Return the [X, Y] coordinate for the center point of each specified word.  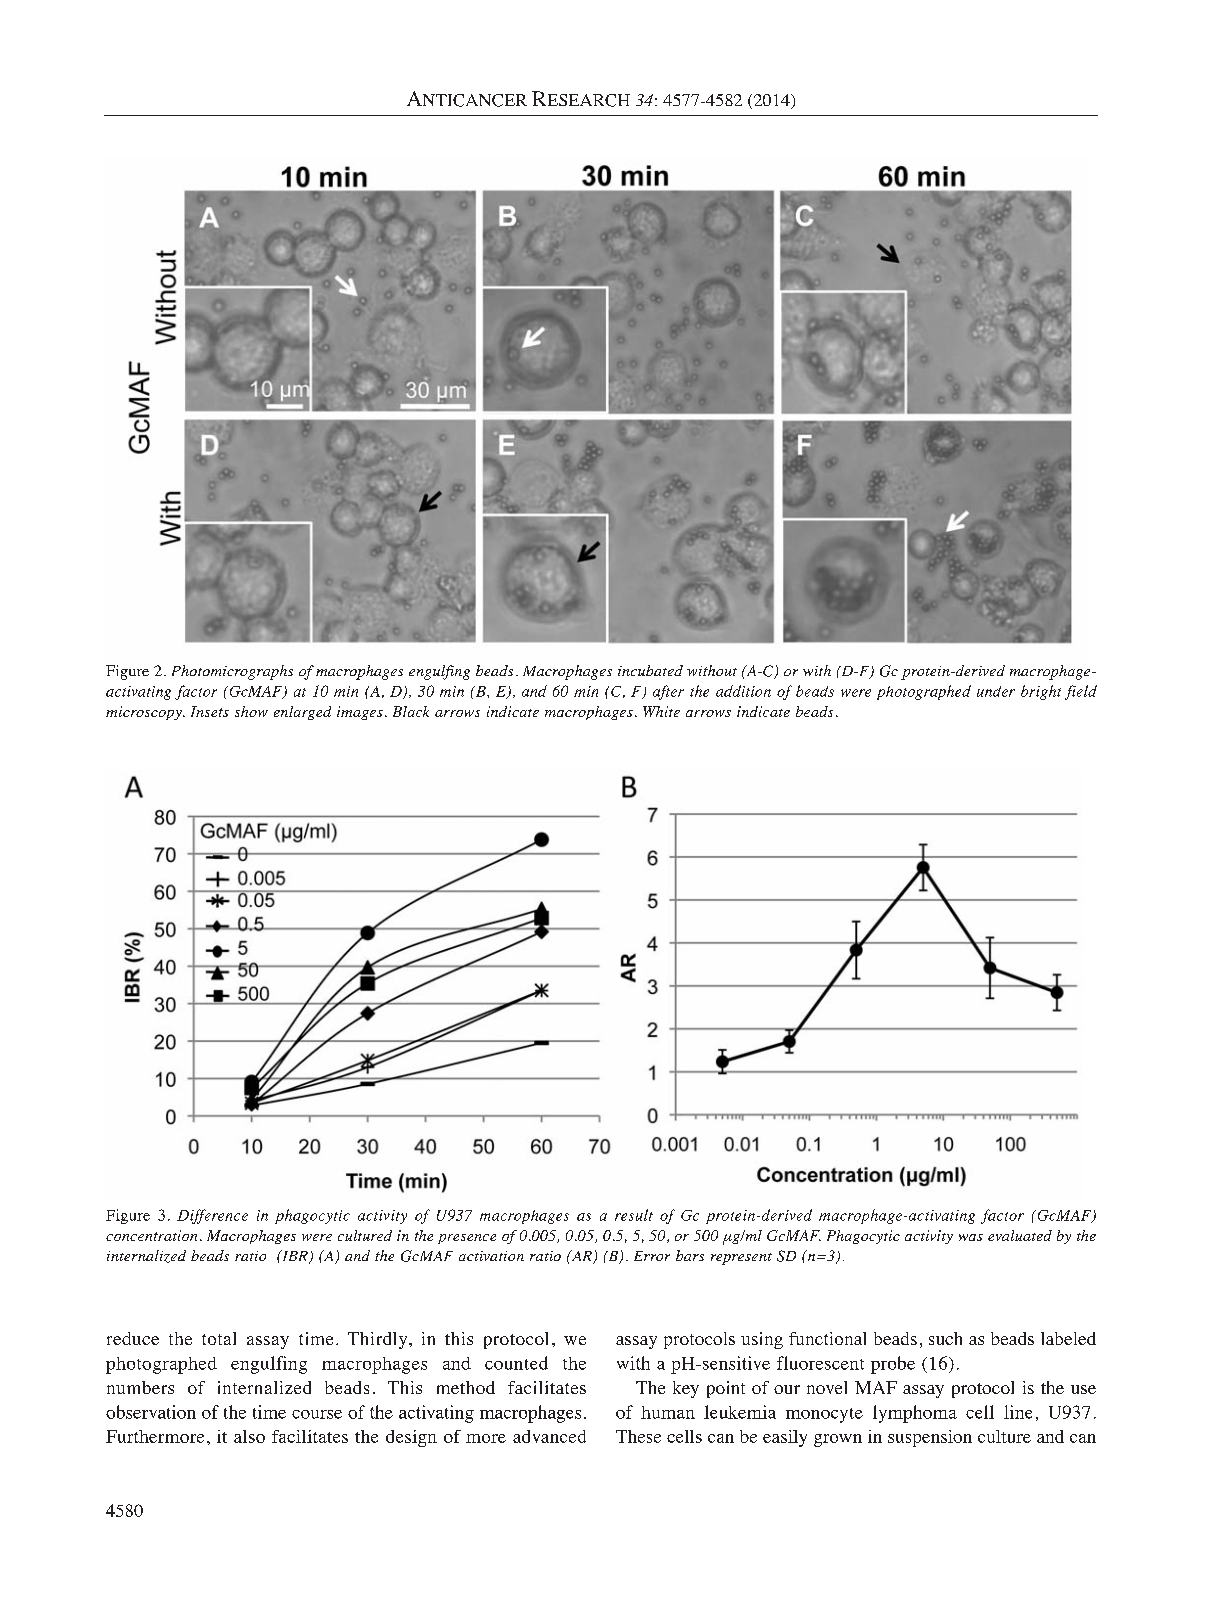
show [251, 711]
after [668, 692]
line [1018, 1412]
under [996, 691]
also [249, 1436]
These [638, 1436]
